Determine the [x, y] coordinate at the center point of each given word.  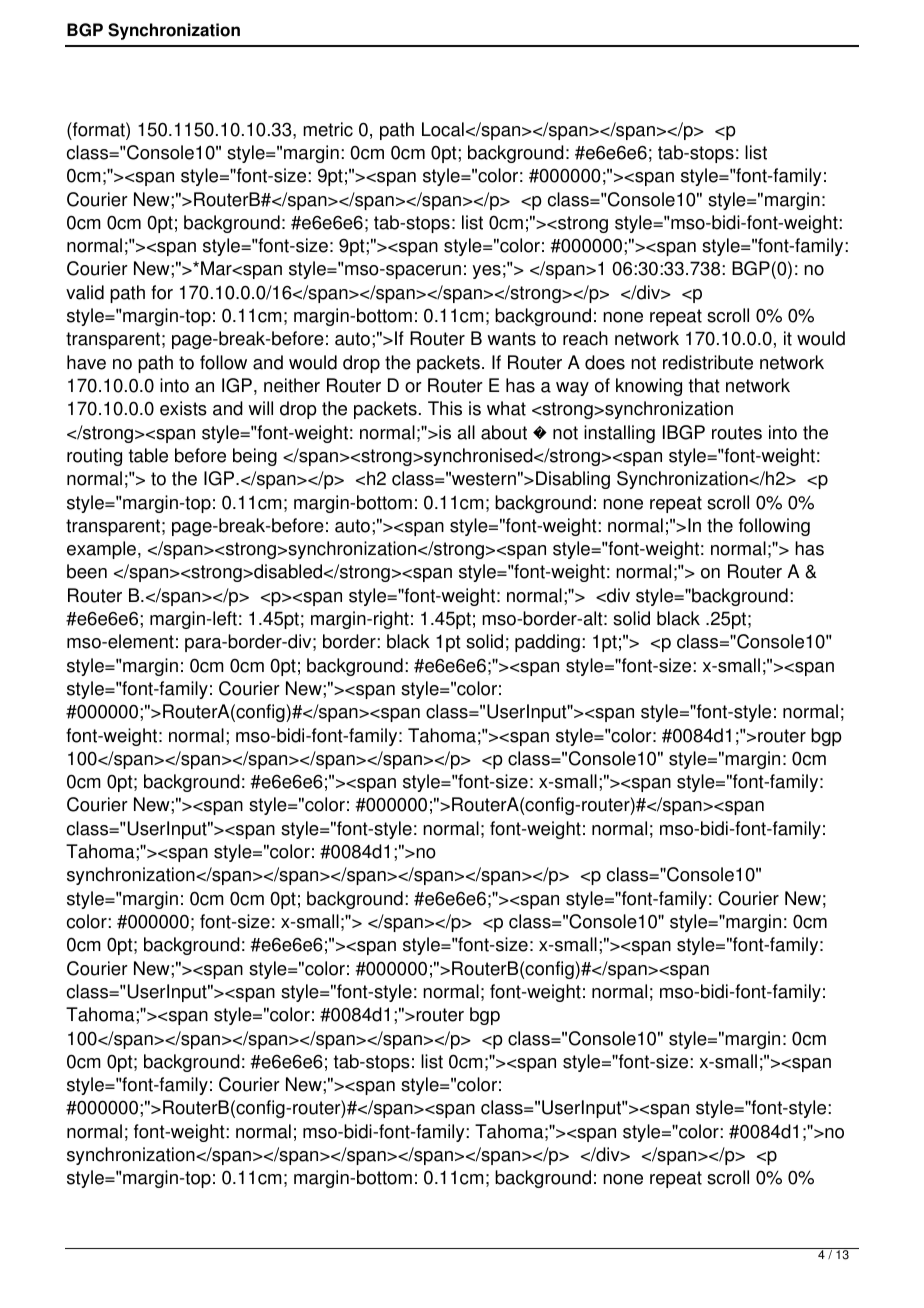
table [148, 455]
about [504, 432]
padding [547, 643]
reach [585, 338]
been [87, 571]
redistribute [708, 362]
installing [619, 434]
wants [511, 339]
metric [328, 129]
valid [85, 292]
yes [487, 272]
